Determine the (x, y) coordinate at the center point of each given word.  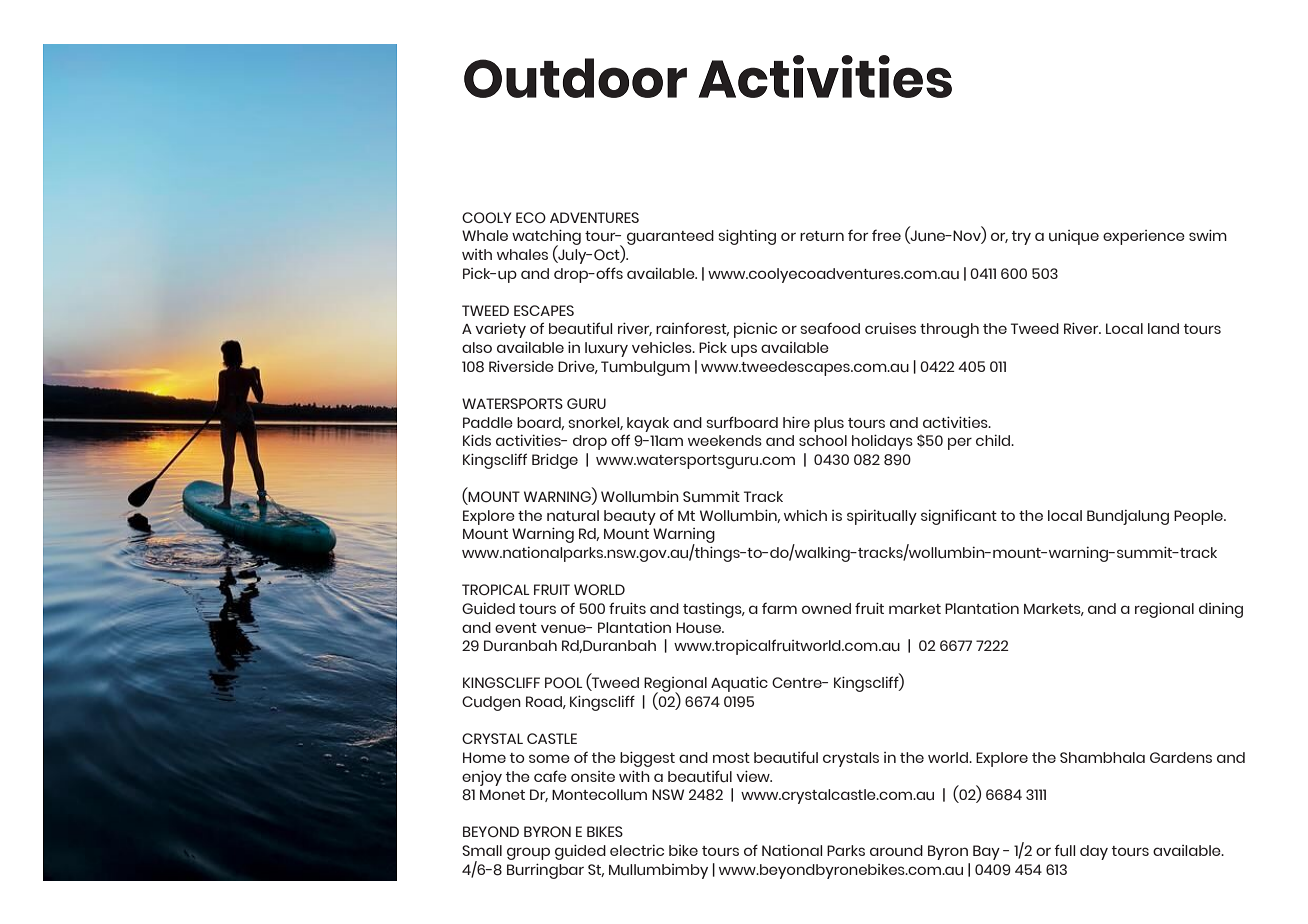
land (1163, 328)
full (1064, 850)
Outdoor (575, 78)
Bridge (555, 461)
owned (826, 608)
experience (1144, 237)
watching (546, 238)
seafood (830, 328)
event (516, 628)
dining (1221, 610)
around (896, 851)
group (528, 853)
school (823, 440)
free (886, 235)
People (1199, 517)
